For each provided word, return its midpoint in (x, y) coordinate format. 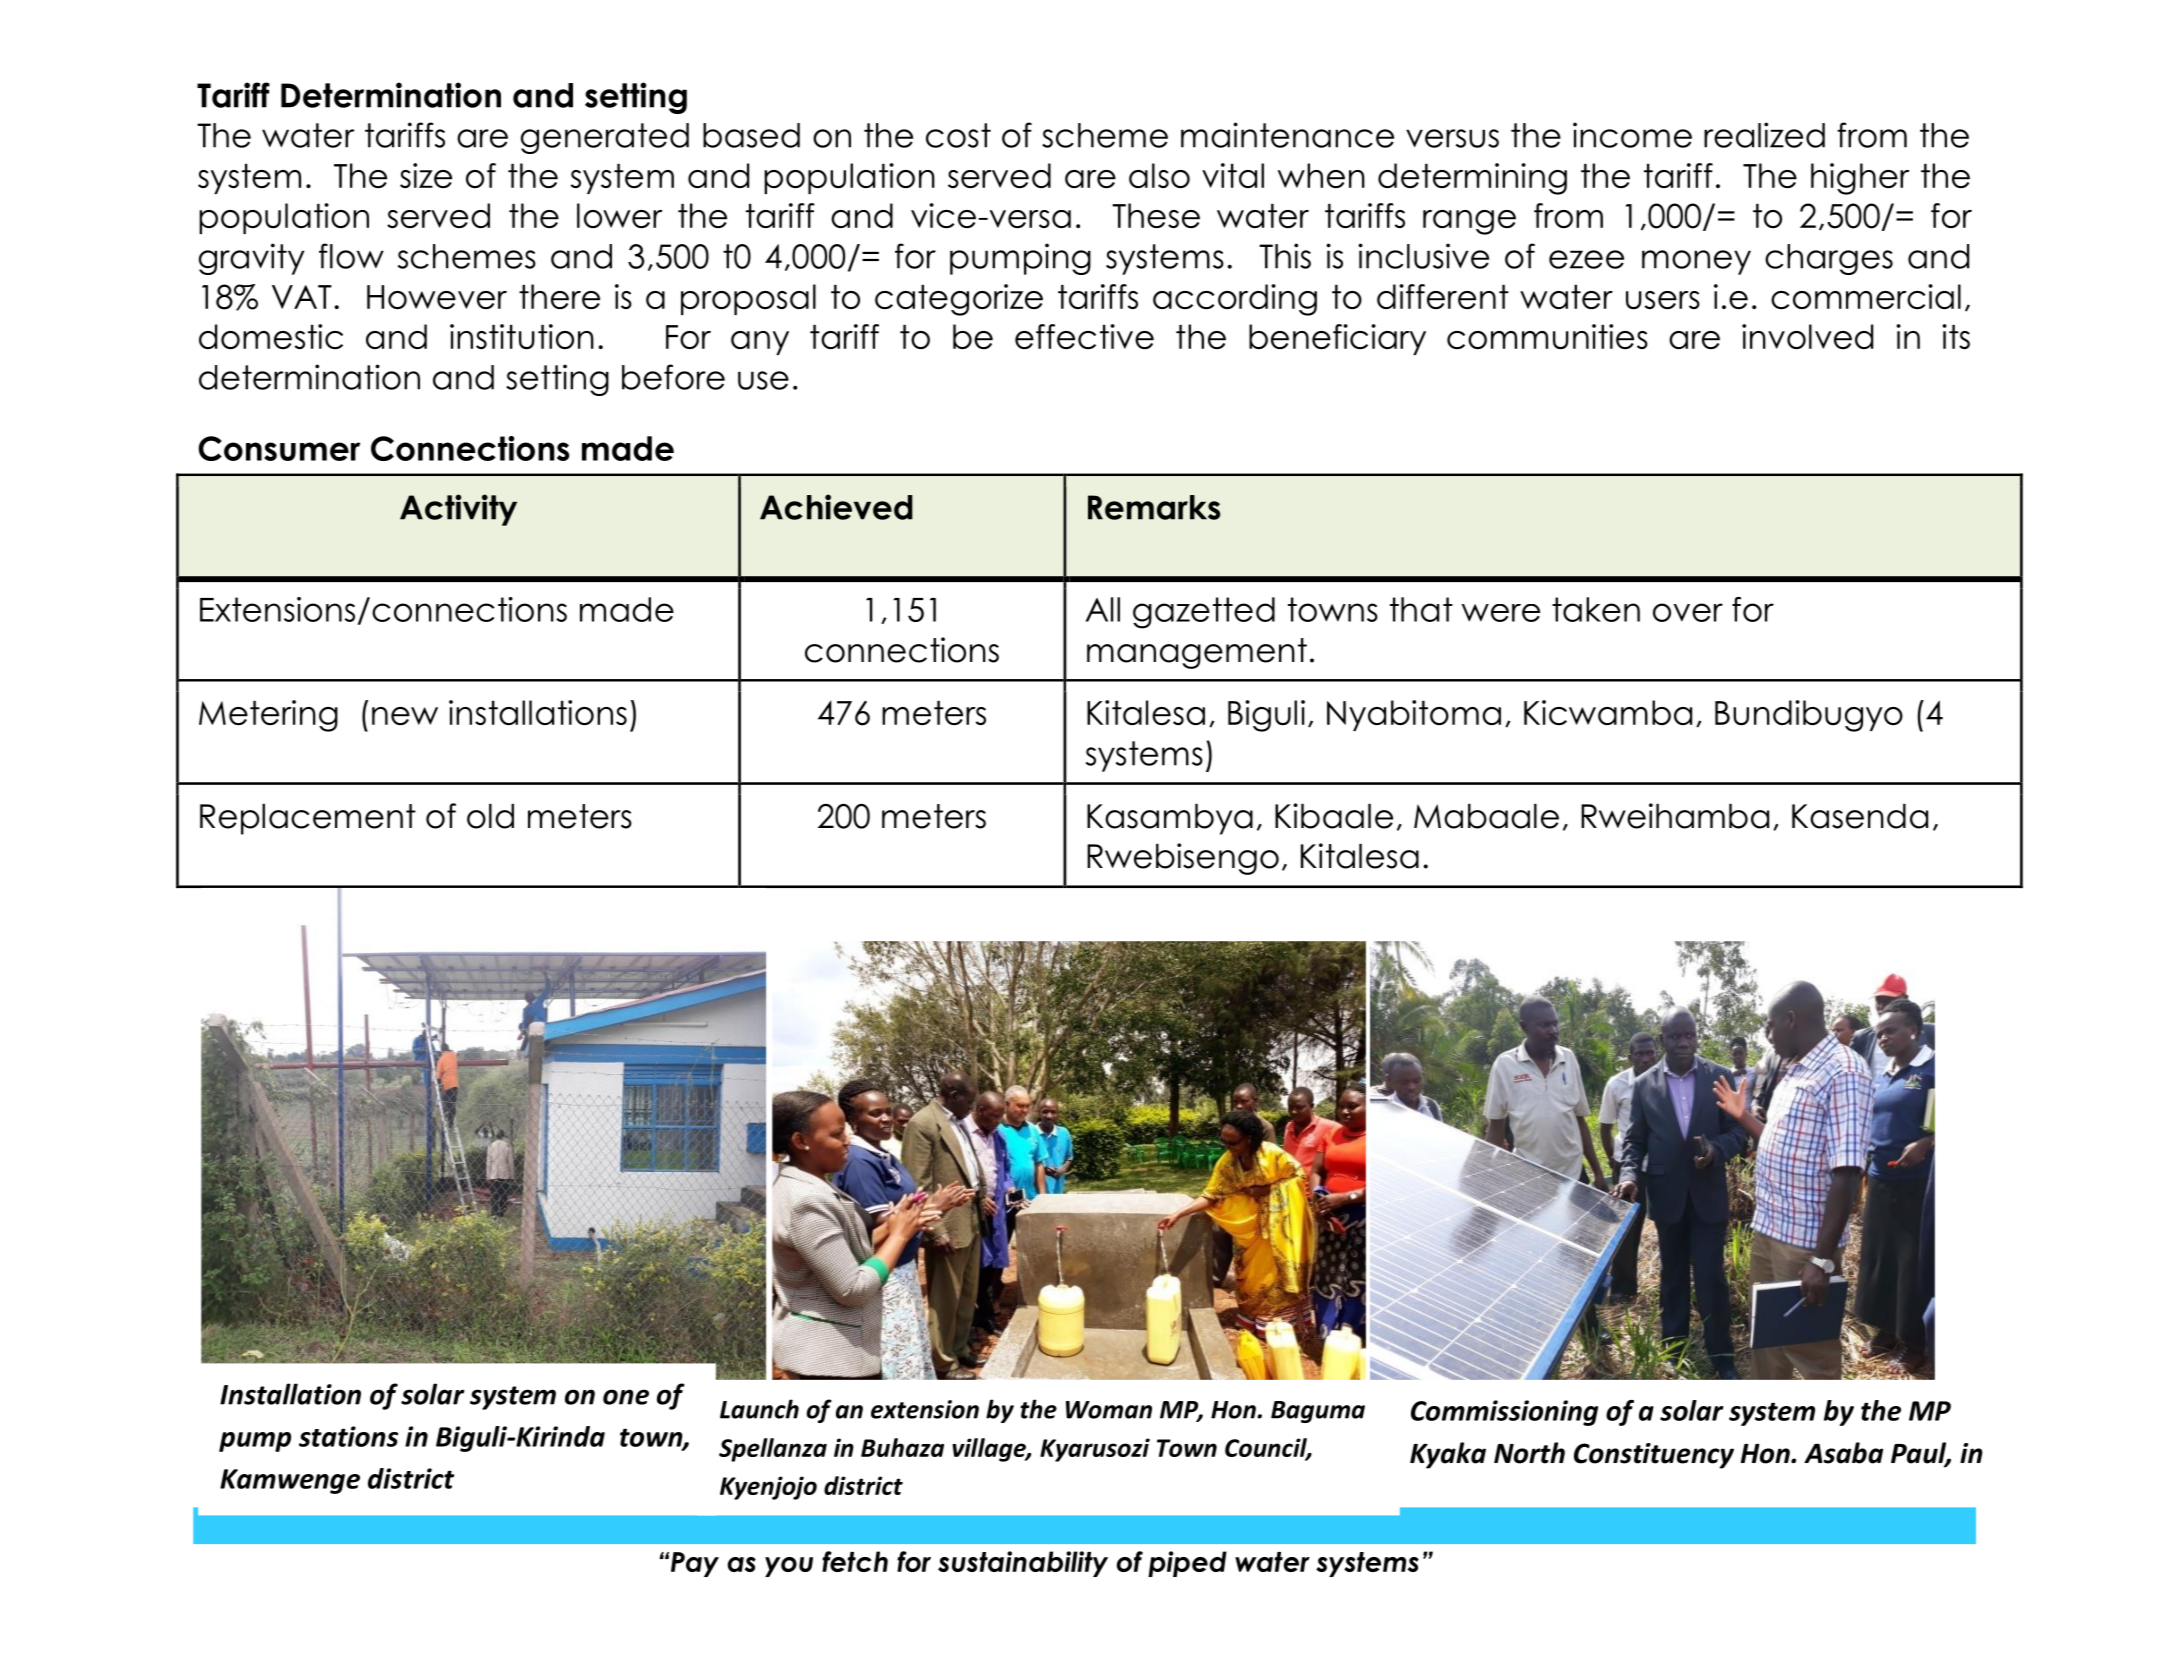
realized (1764, 135)
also (1159, 175)
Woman (1109, 1410)
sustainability (1023, 1564)
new (405, 716)
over (1688, 612)
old (490, 816)
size (426, 175)
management (1197, 653)
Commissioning (1504, 1413)
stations (348, 1436)
